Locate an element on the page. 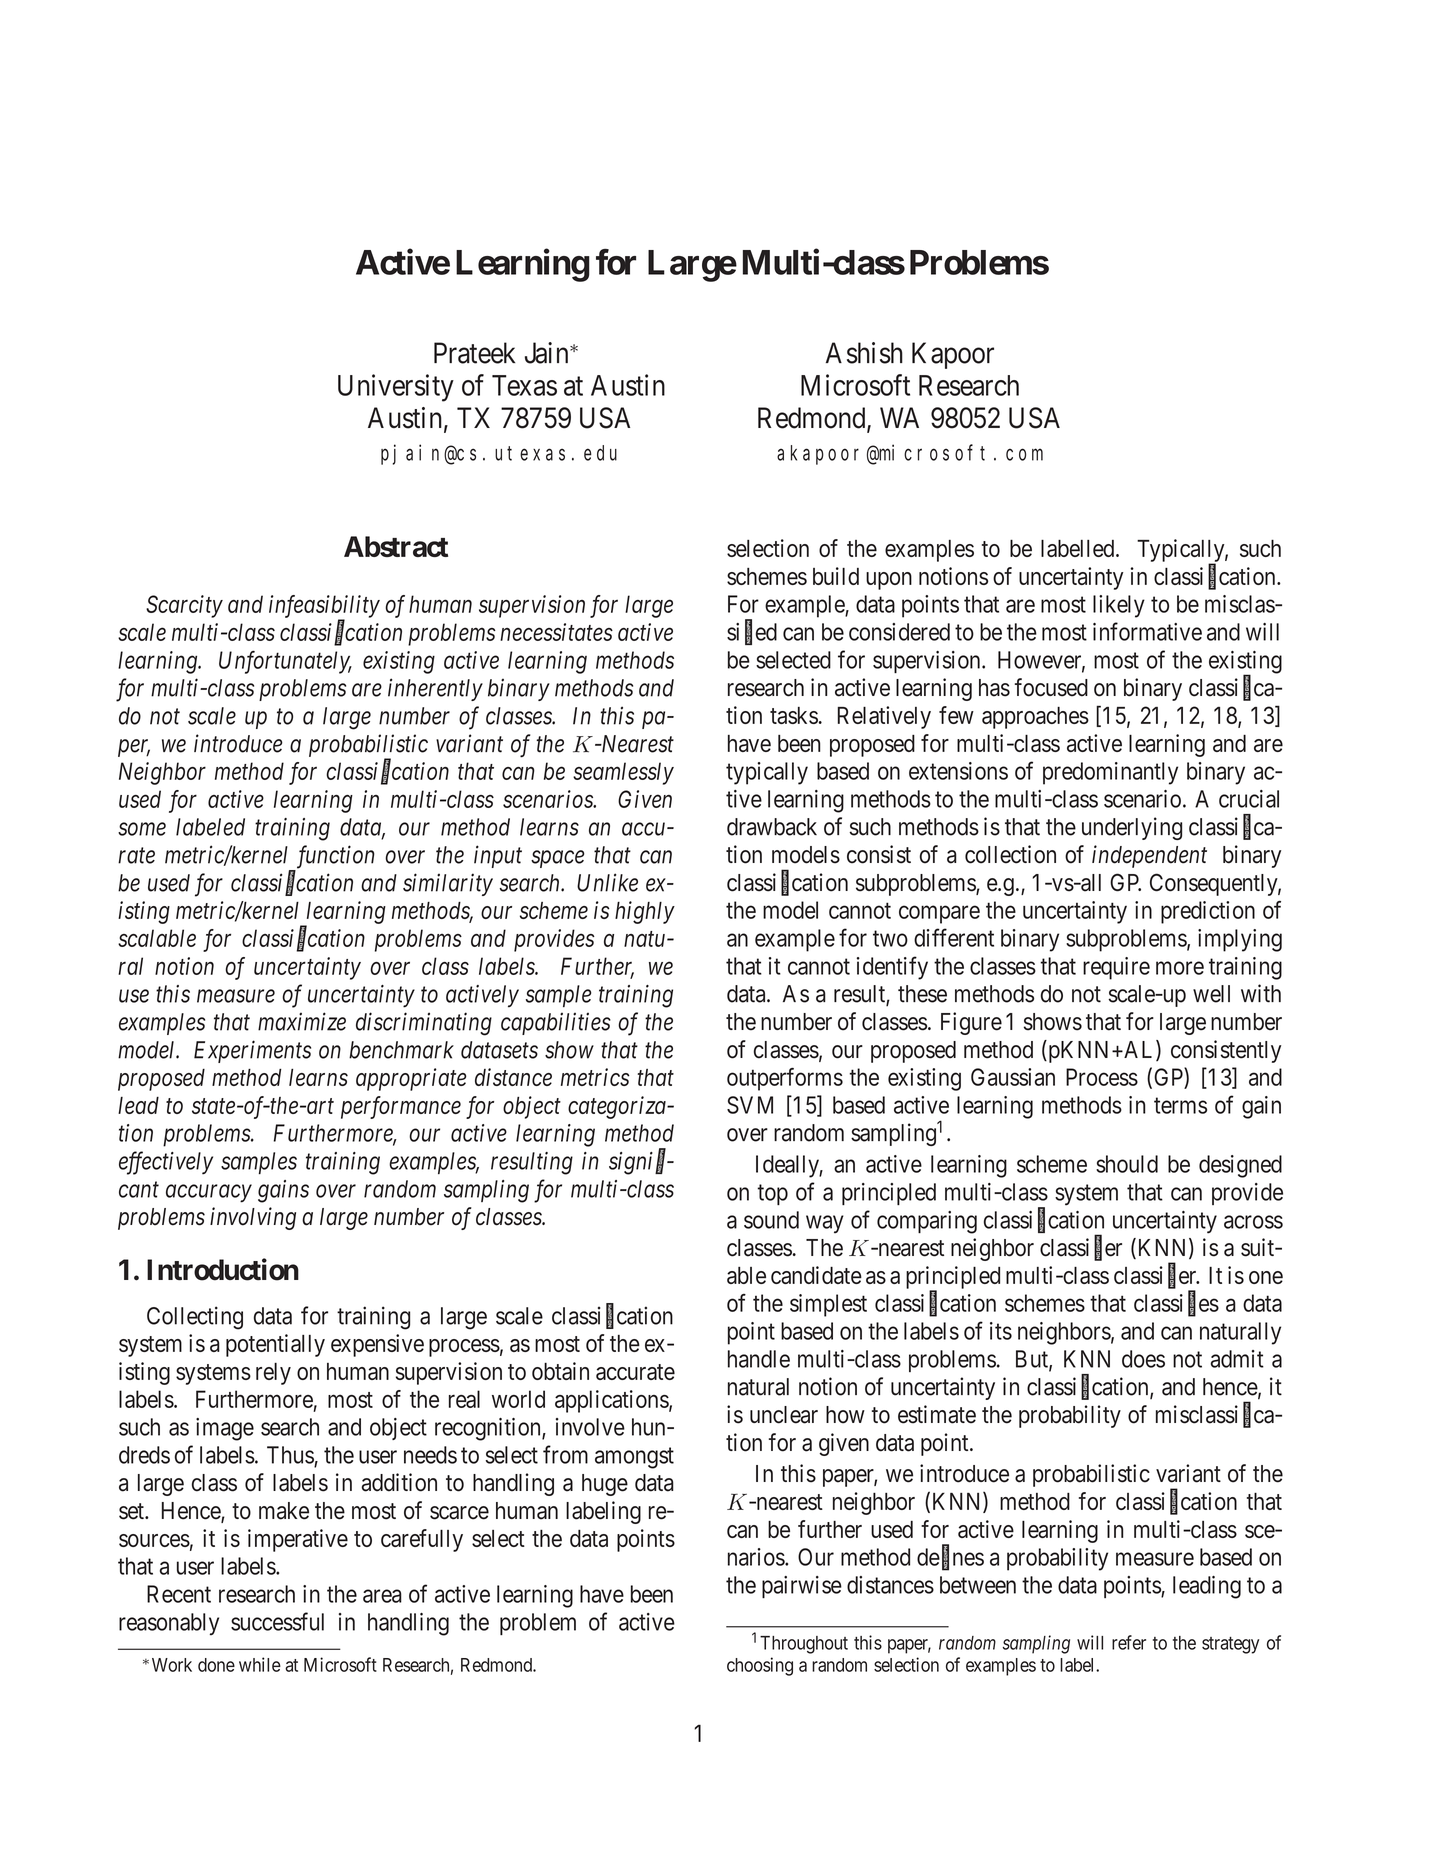  University is located at coordinates (396, 388).
